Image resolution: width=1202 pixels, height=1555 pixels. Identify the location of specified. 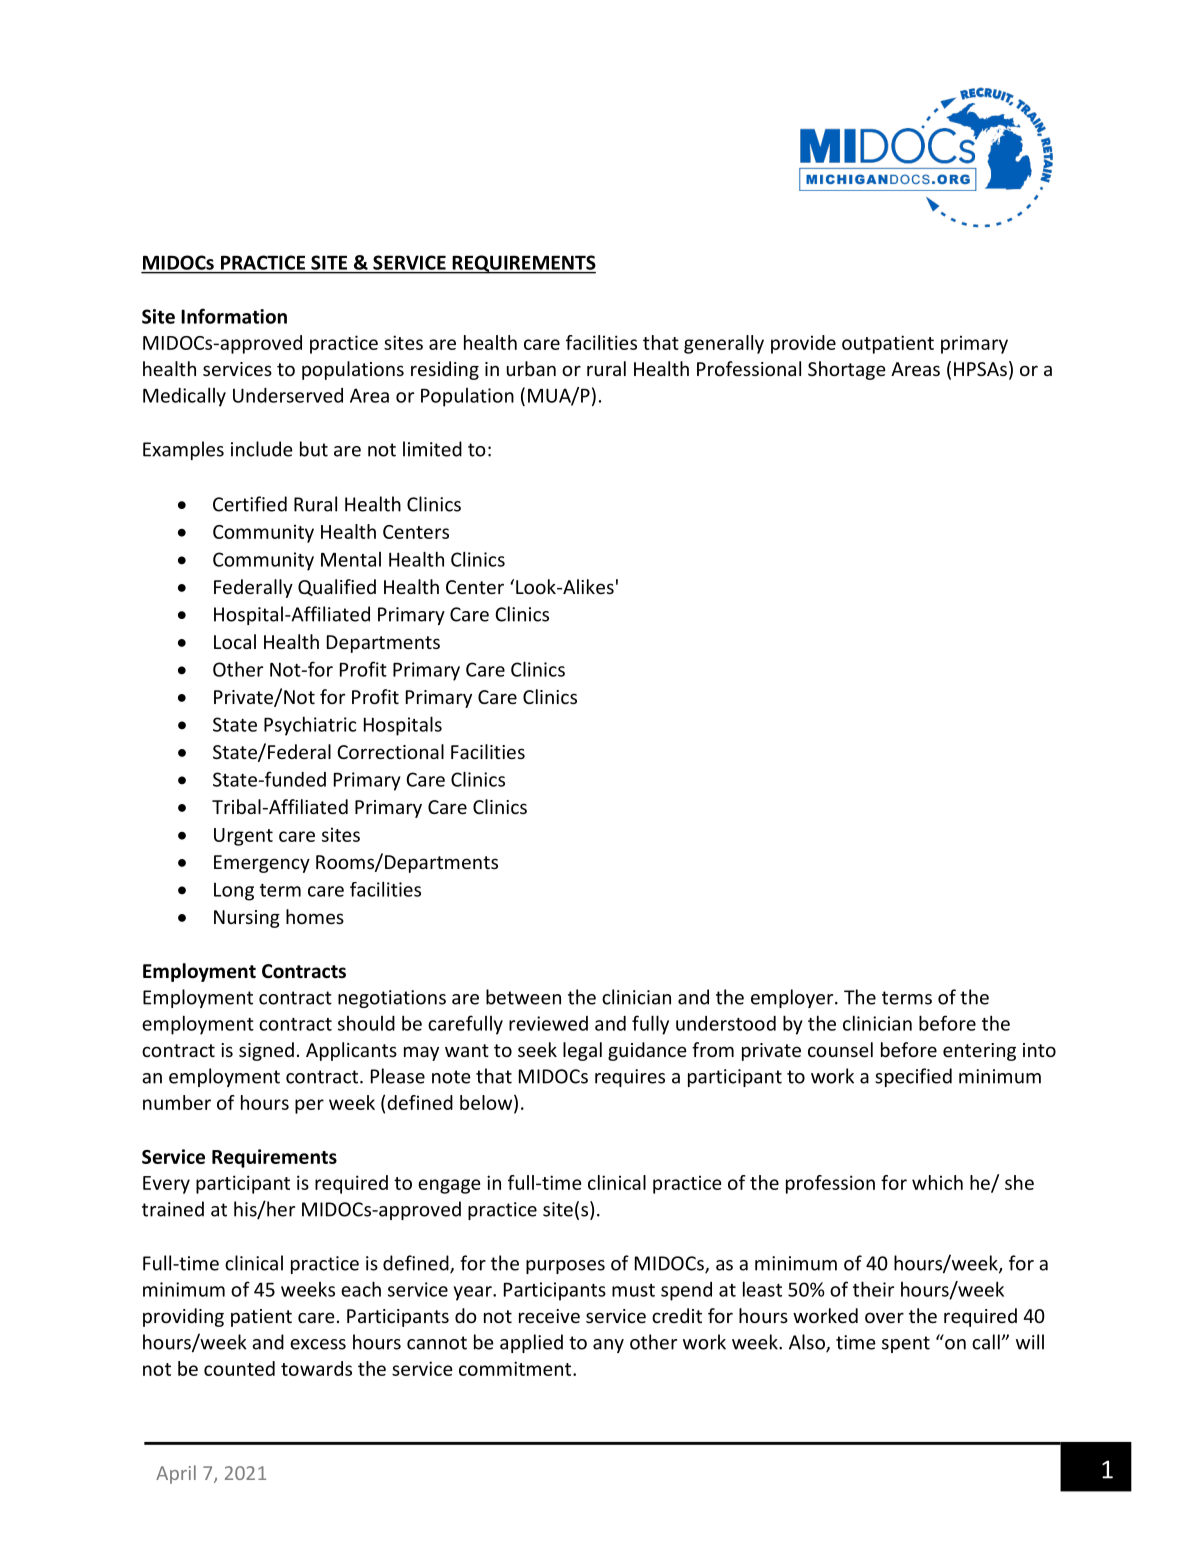
(913, 1077).
